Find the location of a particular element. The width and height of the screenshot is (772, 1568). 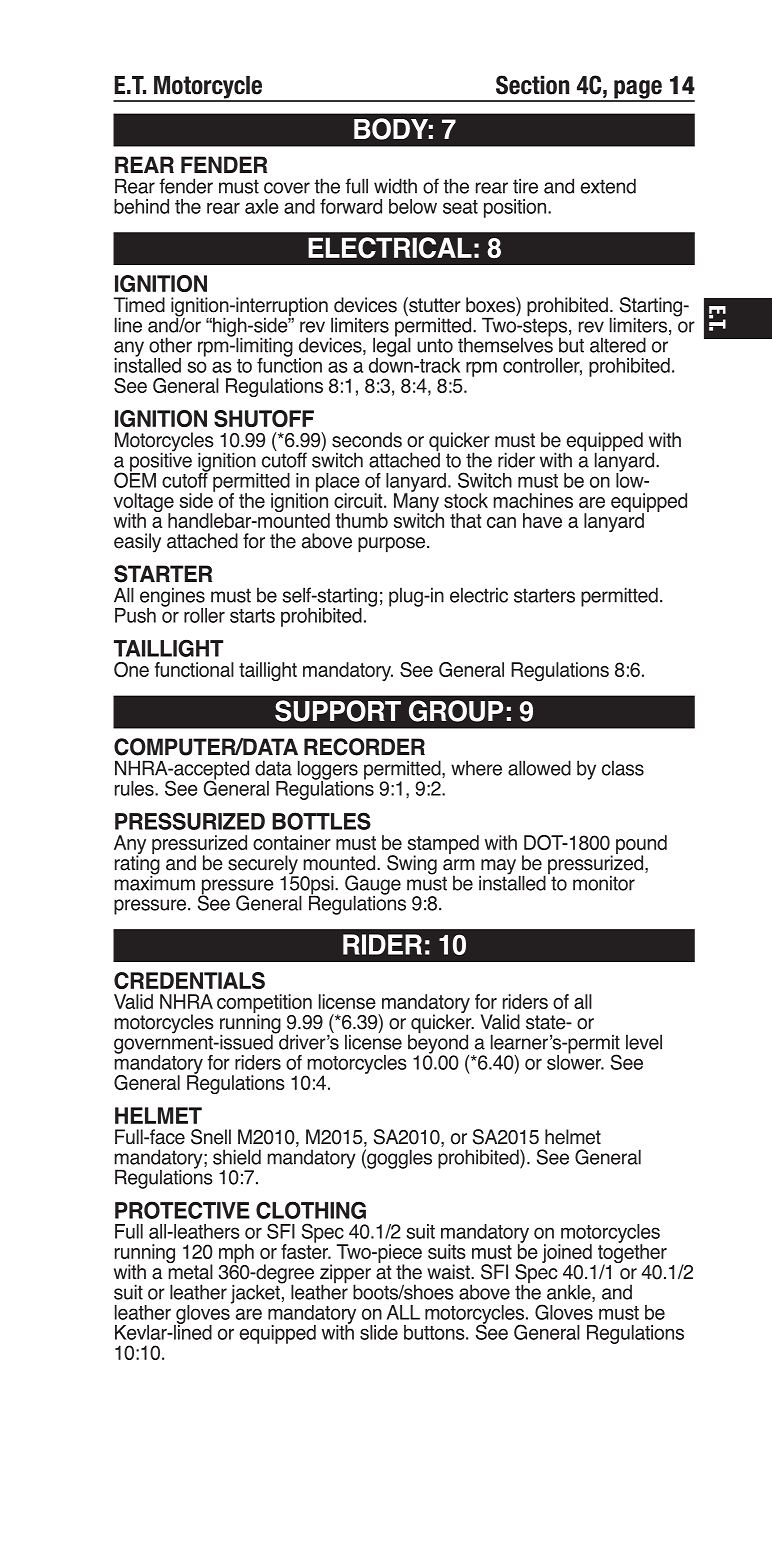

Gauge is located at coordinates (373, 886).
